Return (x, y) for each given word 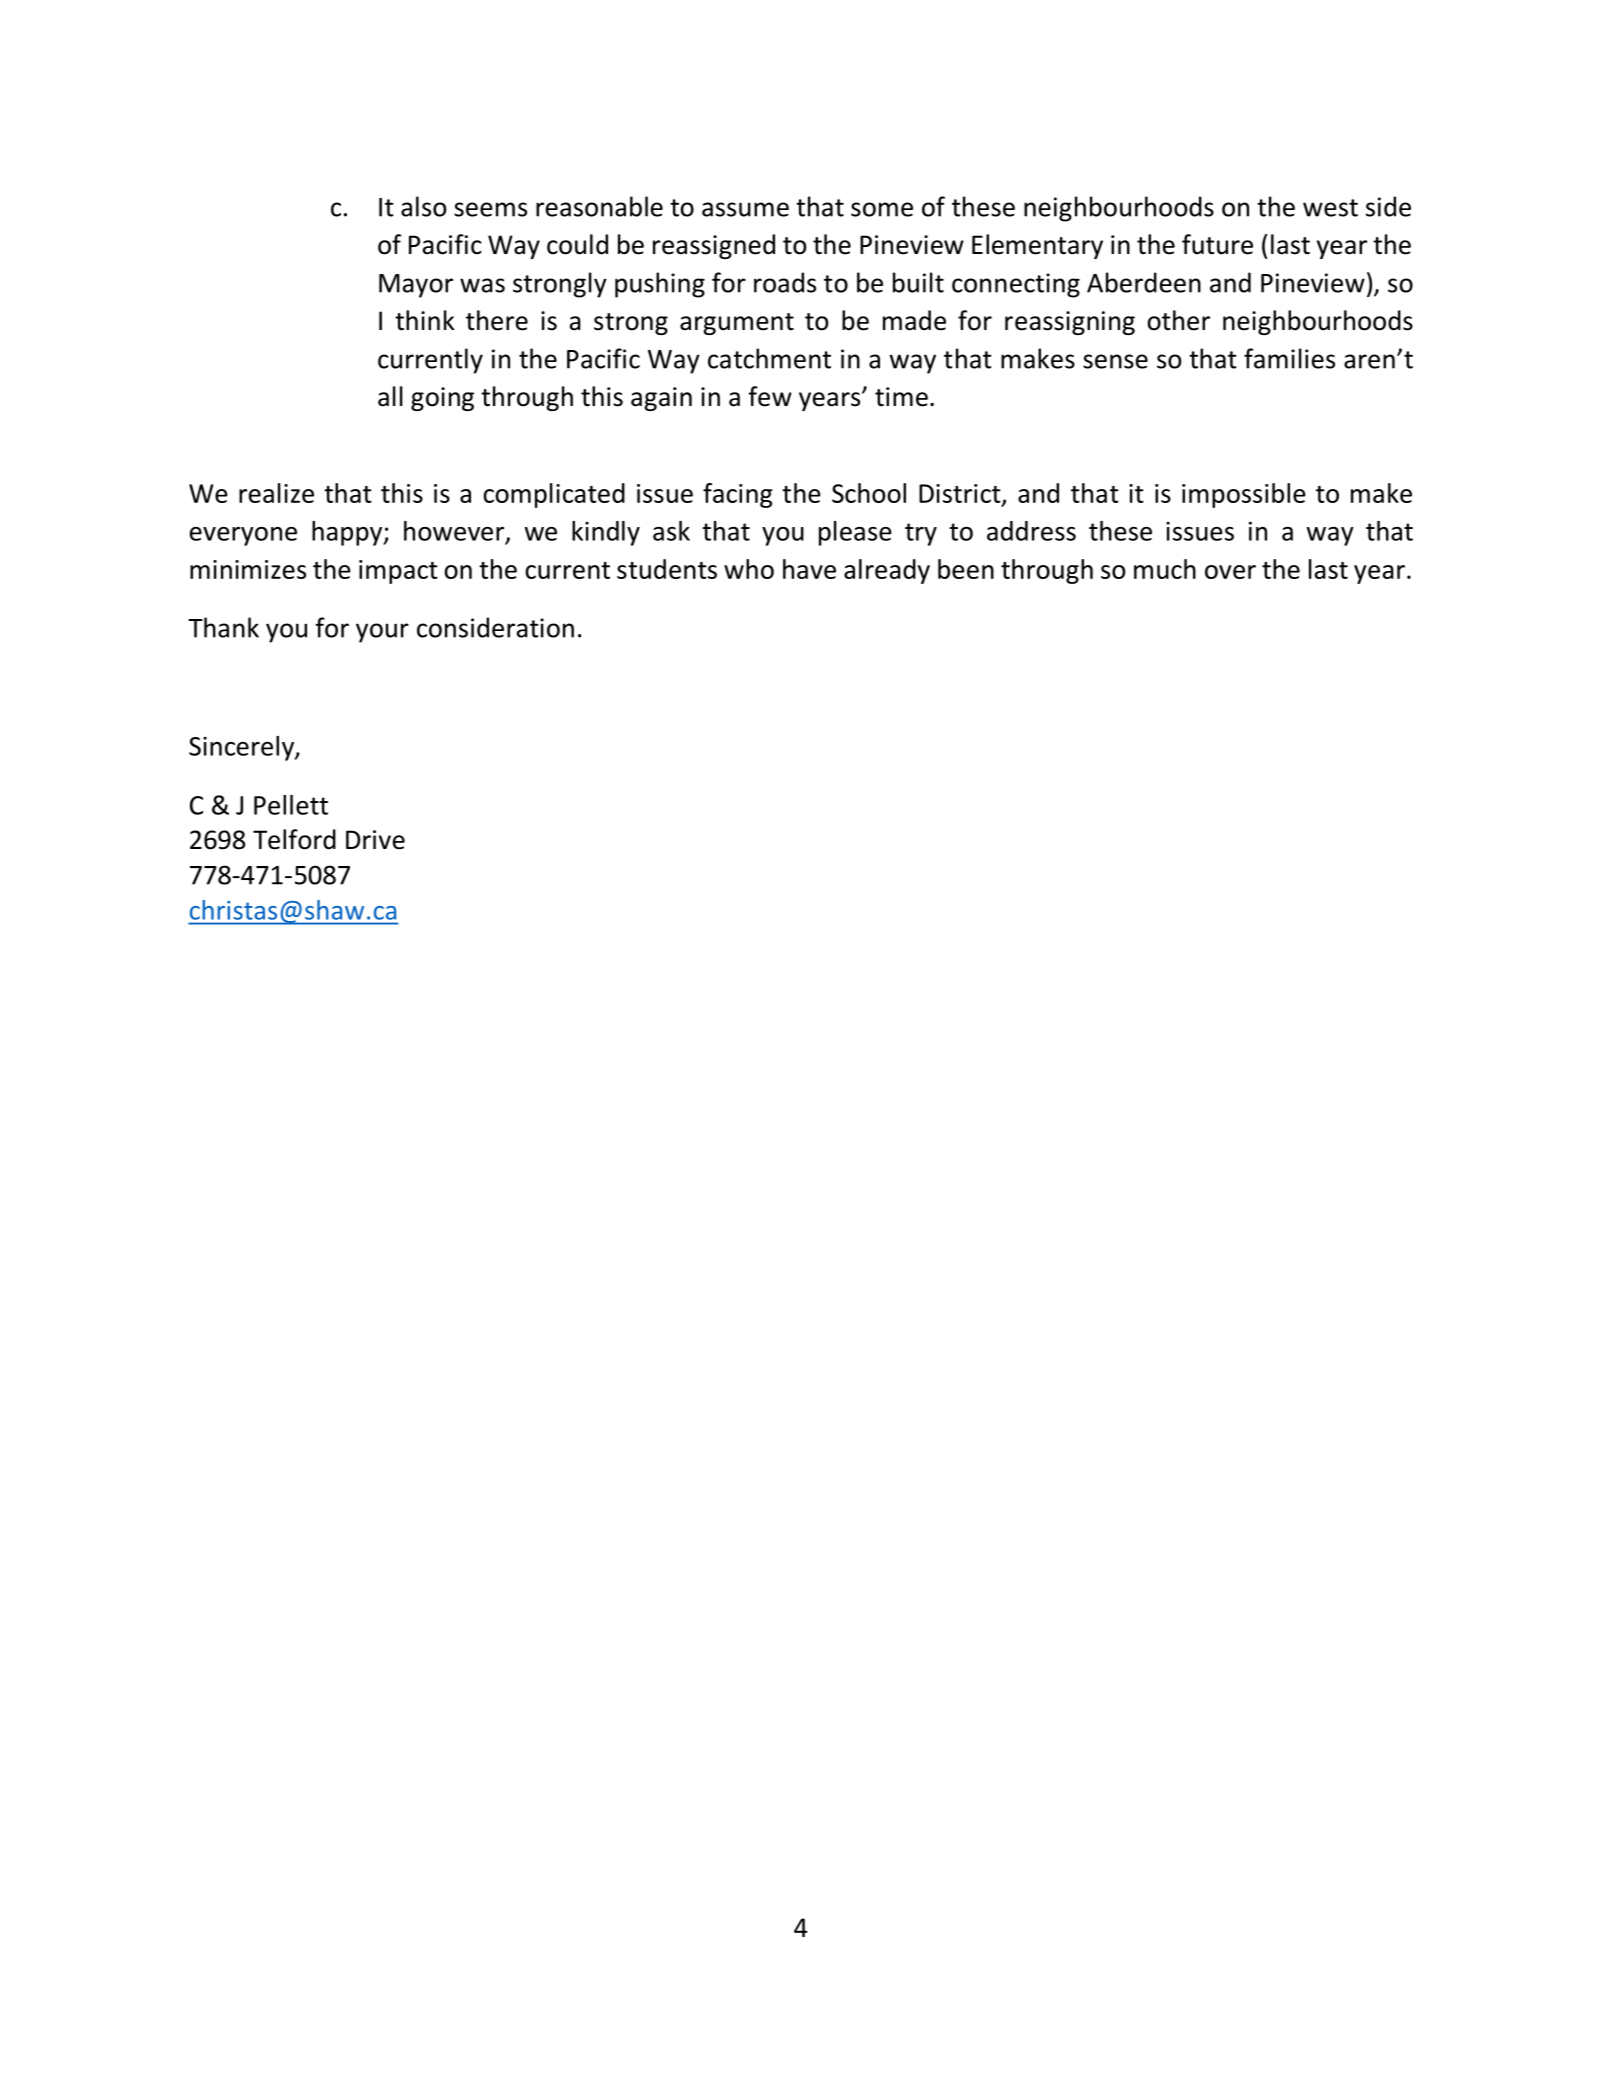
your (382, 633)
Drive (375, 840)
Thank (223, 627)
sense (1115, 361)
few (770, 396)
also (424, 206)
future (1217, 244)
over (1230, 572)
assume (745, 209)
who (749, 569)
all (390, 396)
